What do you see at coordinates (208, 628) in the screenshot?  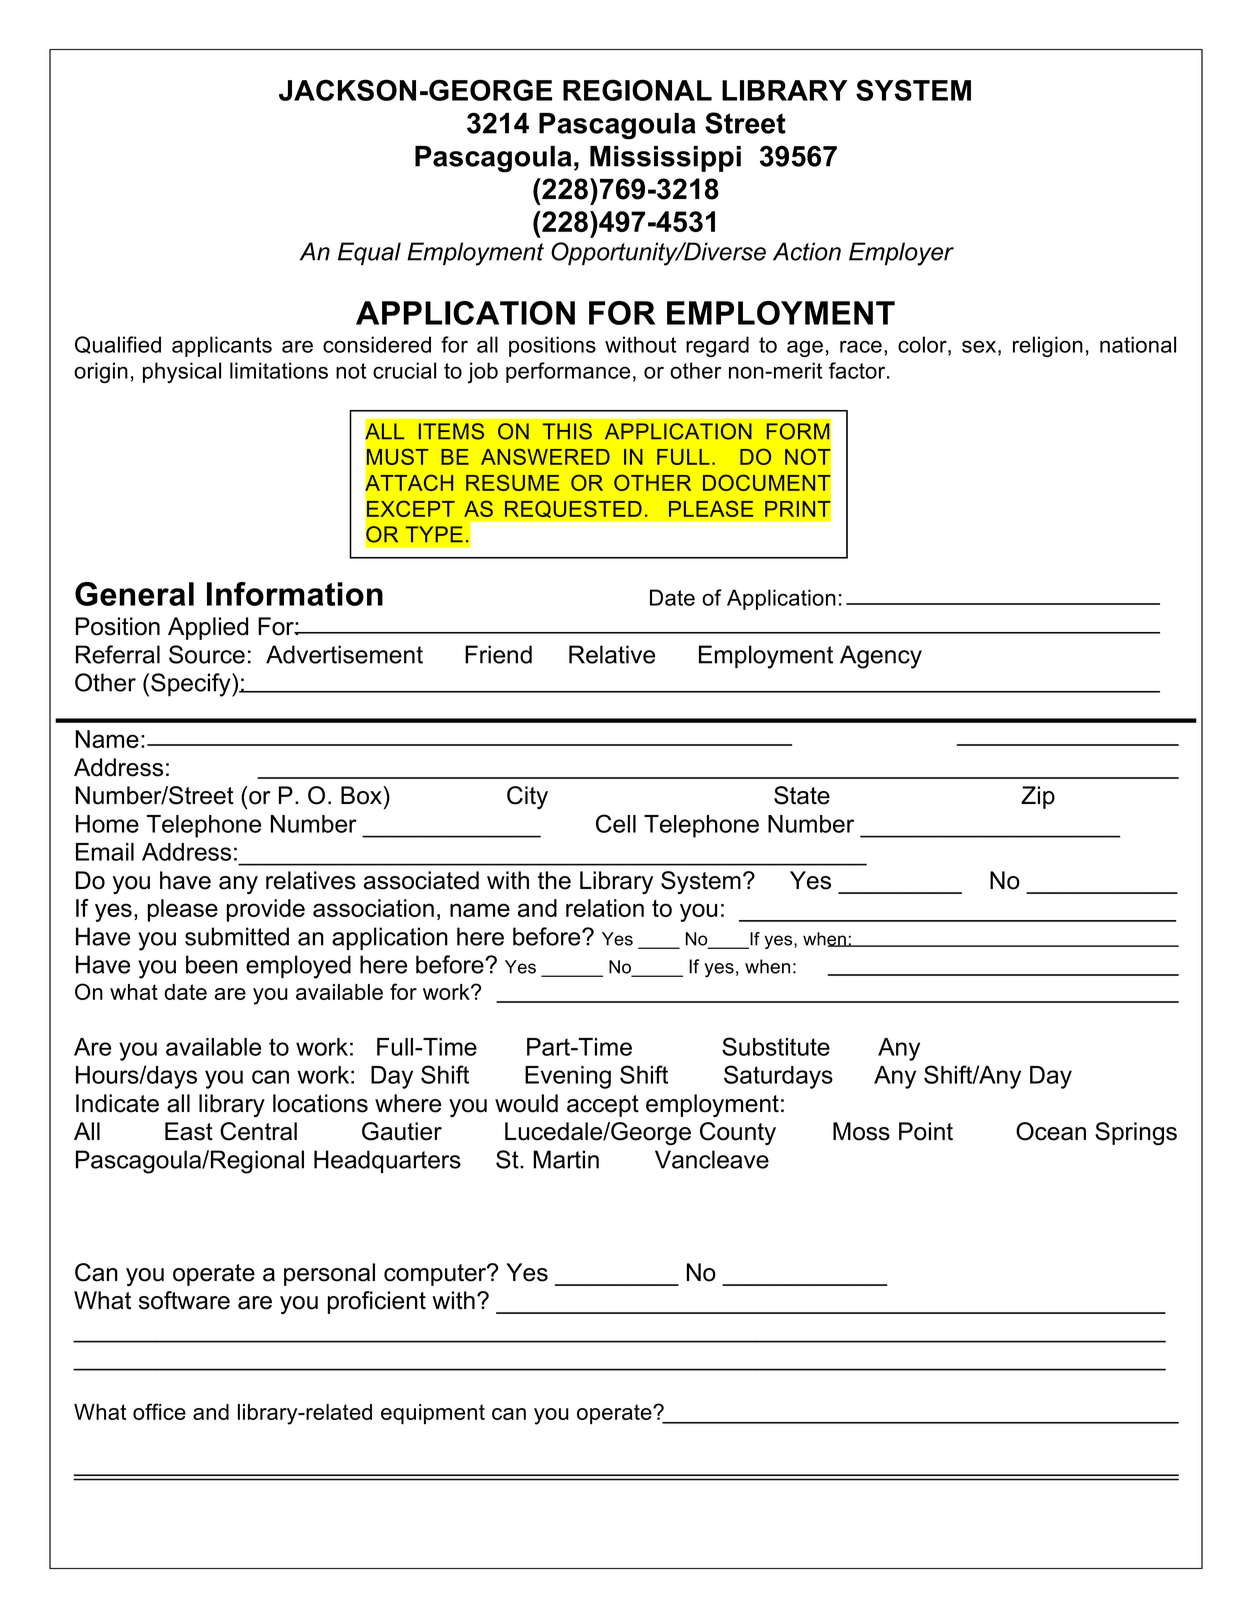 I see `Applied` at bounding box center [208, 628].
